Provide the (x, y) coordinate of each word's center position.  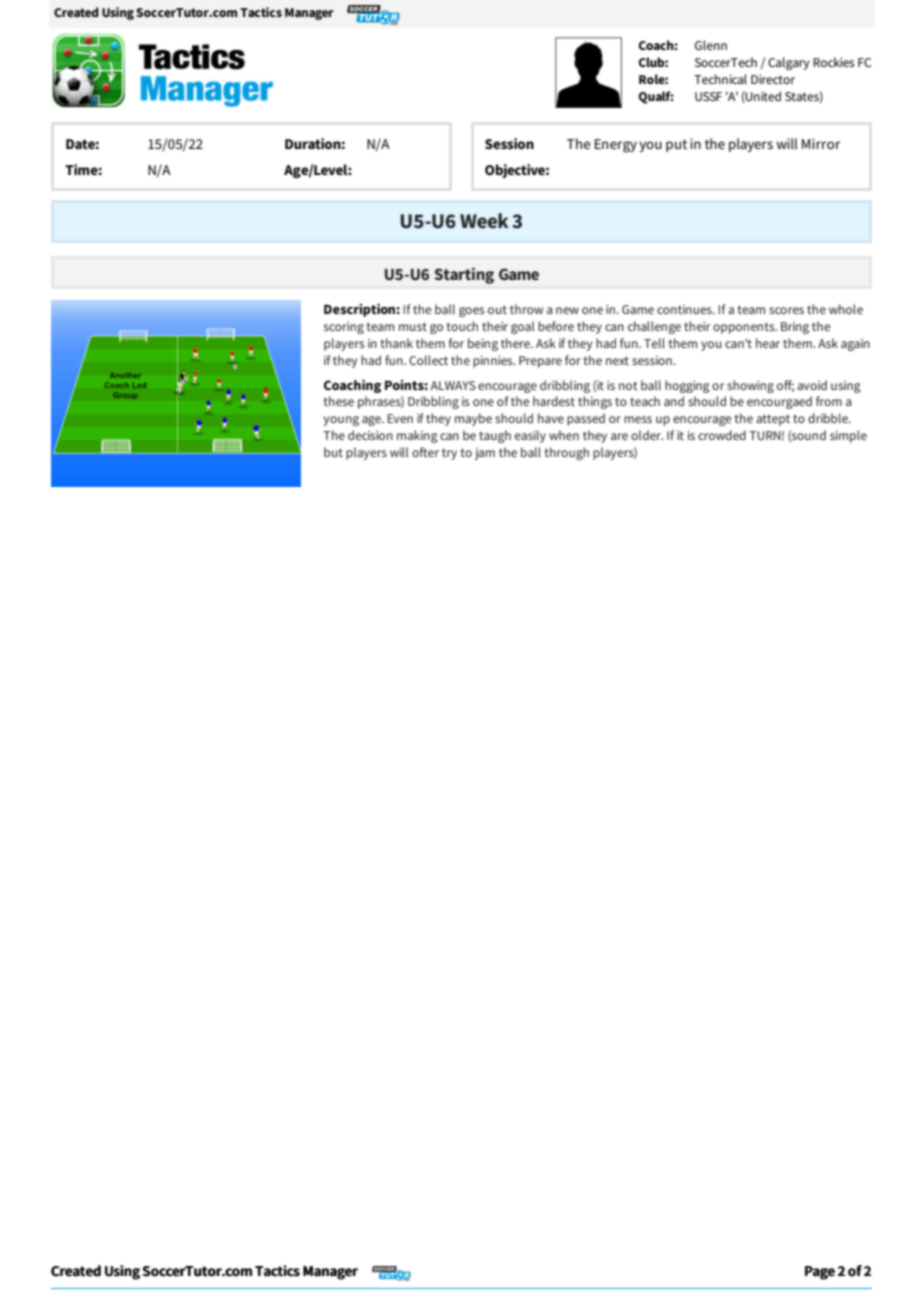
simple (848, 436)
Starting (464, 275)
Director (773, 79)
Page (820, 1273)
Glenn (711, 45)
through (567, 453)
